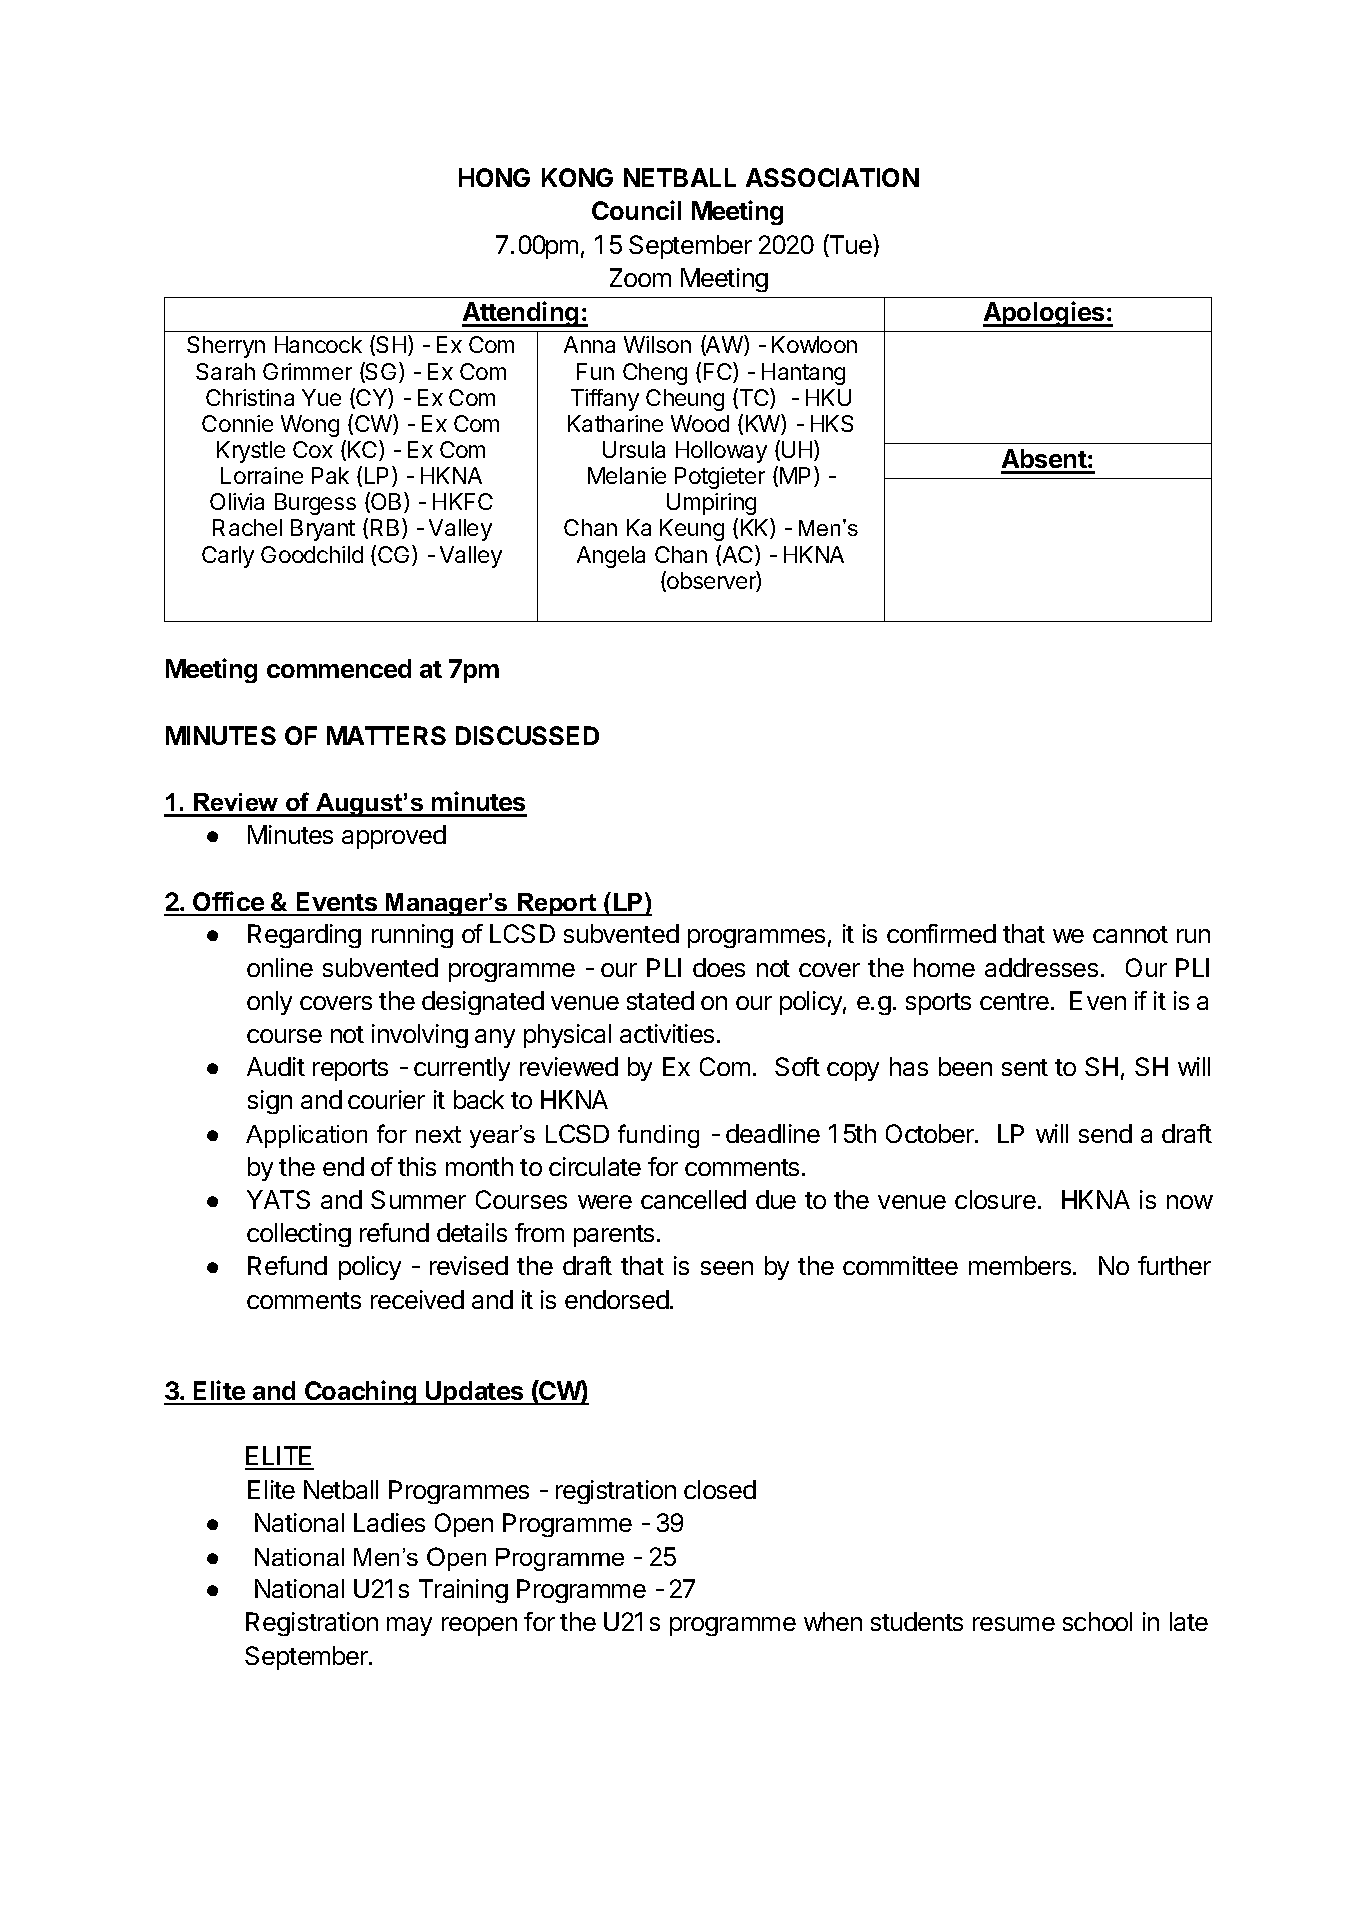  Describe the element at coordinates (304, 936) in the screenshot. I see `Regarding` at that location.
